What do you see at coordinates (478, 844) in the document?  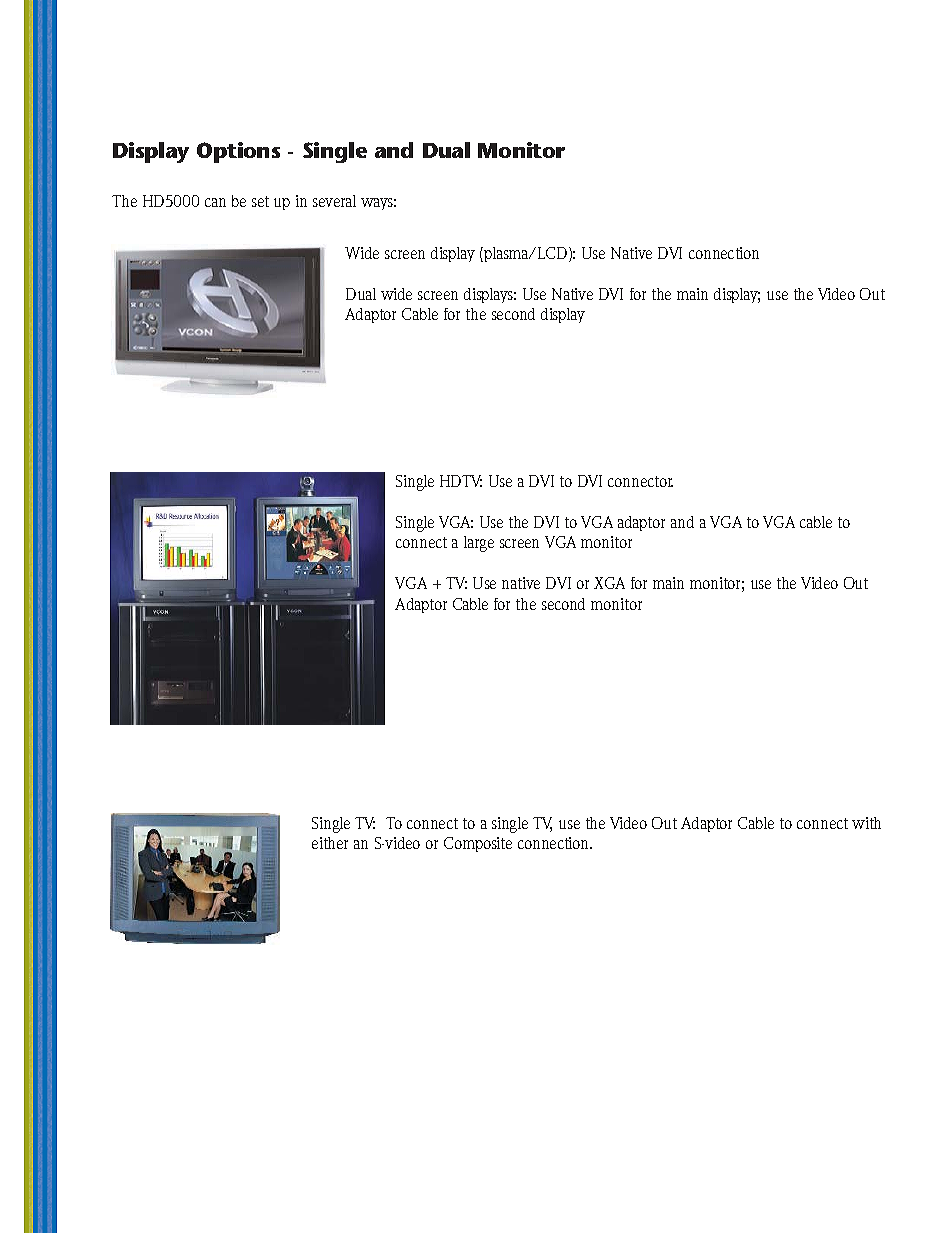 I see `Composite` at bounding box center [478, 844].
